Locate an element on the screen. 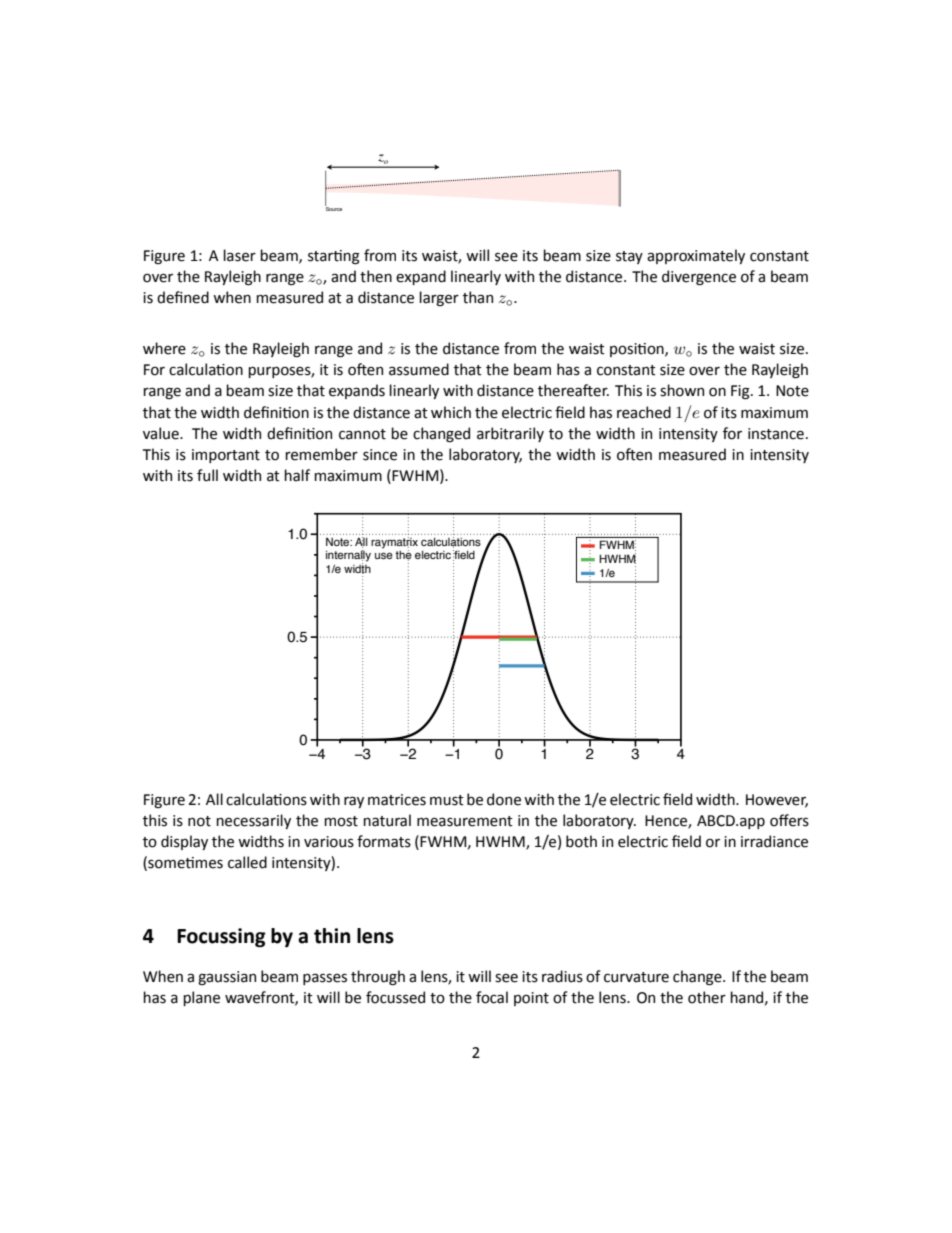 Image resolution: width=952 pixels, height=1233 pixels. necessarily is located at coordinates (253, 821).
